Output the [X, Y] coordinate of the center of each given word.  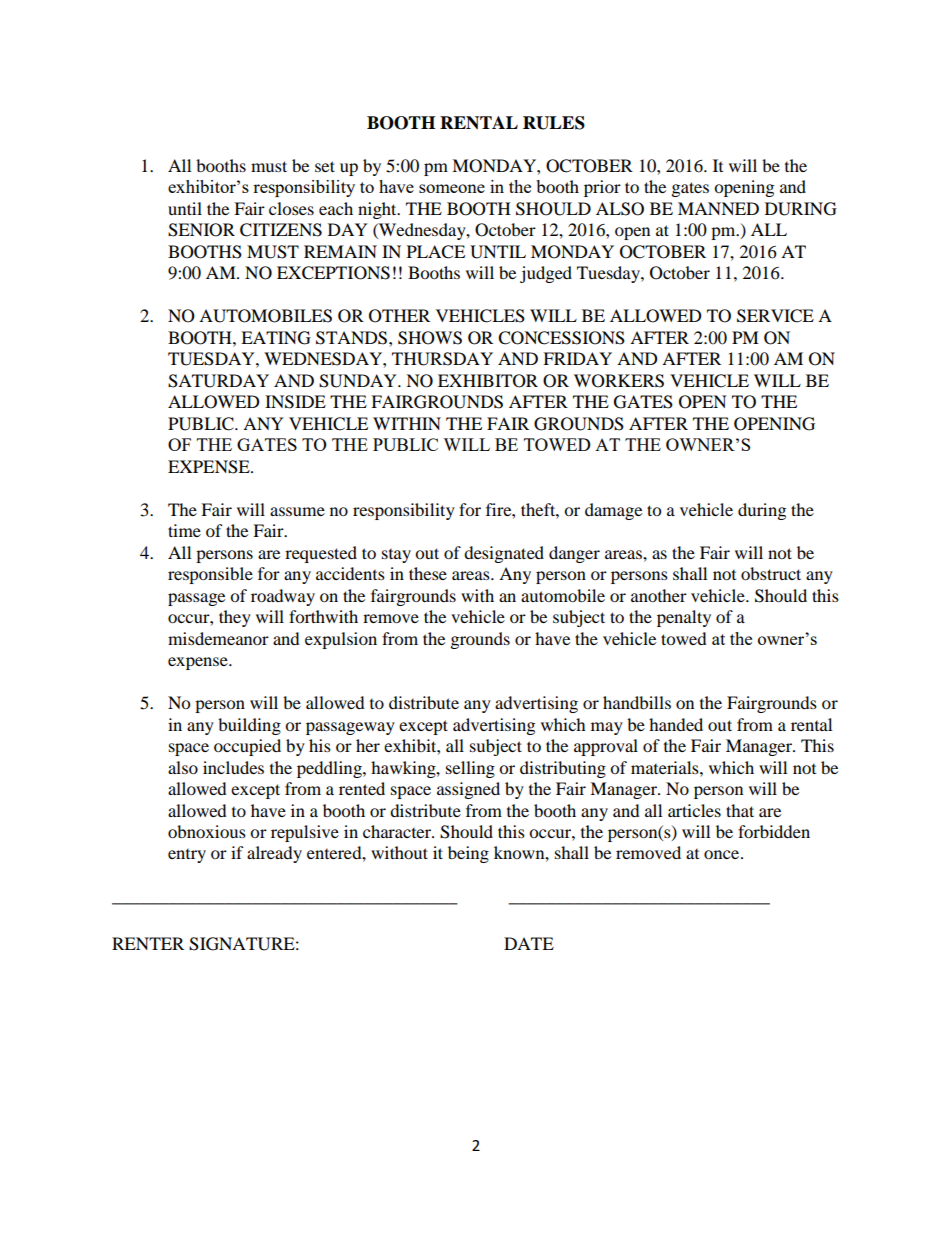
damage [613, 511]
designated [504, 554]
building [249, 726]
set [325, 166]
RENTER [148, 943]
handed [676, 724]
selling [470, 769]
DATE [529, 943]
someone [452, 188]
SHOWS [430, 338]
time [184, 530]
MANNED [718, 208]
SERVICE [775, 316]
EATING [276, 338]
